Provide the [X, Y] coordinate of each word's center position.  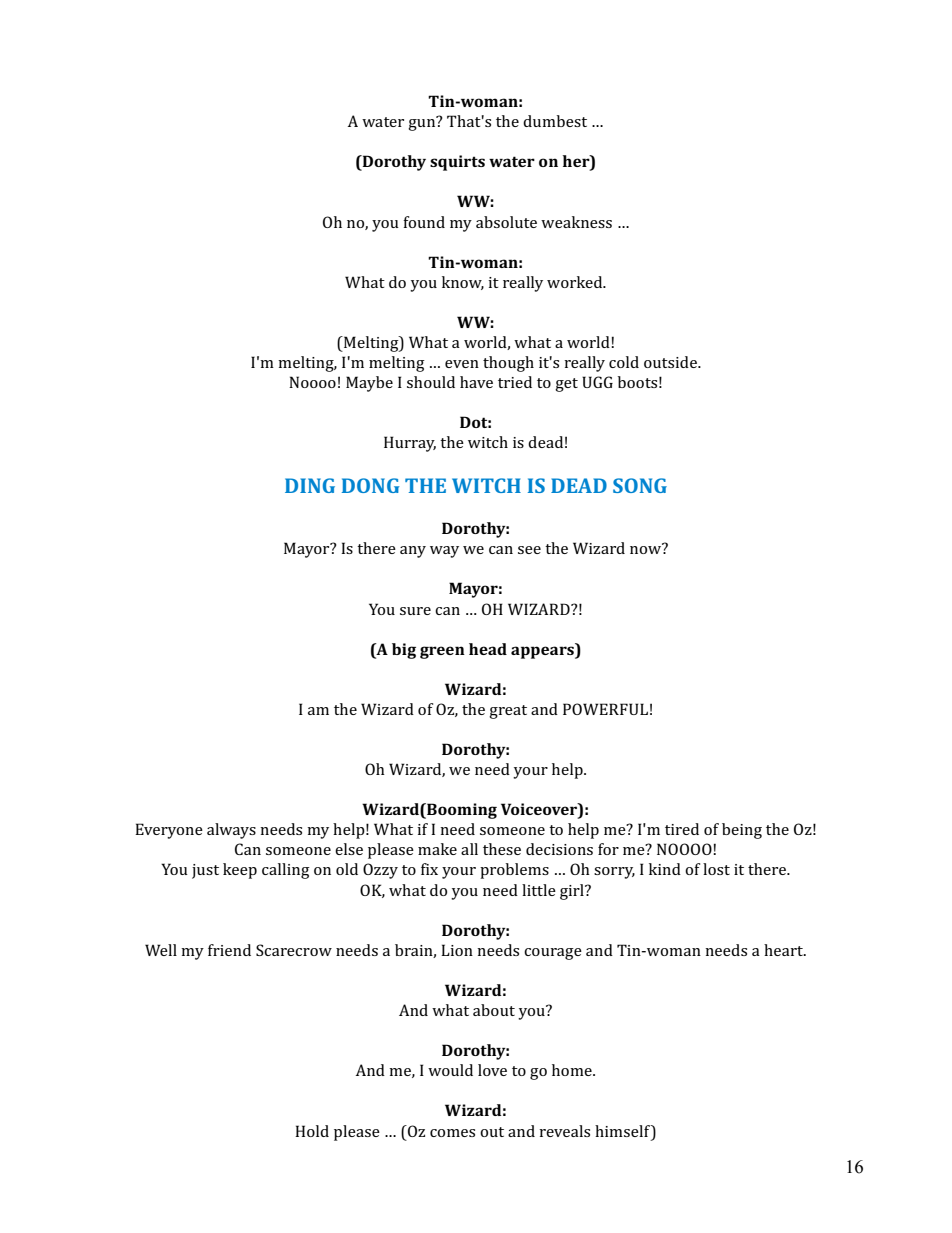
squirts [457, 163]
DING [310, 485]
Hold [312, 1131]
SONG [640, 485]
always [231, 831]
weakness [576, 222]
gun [423, 124]
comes [452, 1133]
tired [682, 829]
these [502, 849]
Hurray [410, 444]
